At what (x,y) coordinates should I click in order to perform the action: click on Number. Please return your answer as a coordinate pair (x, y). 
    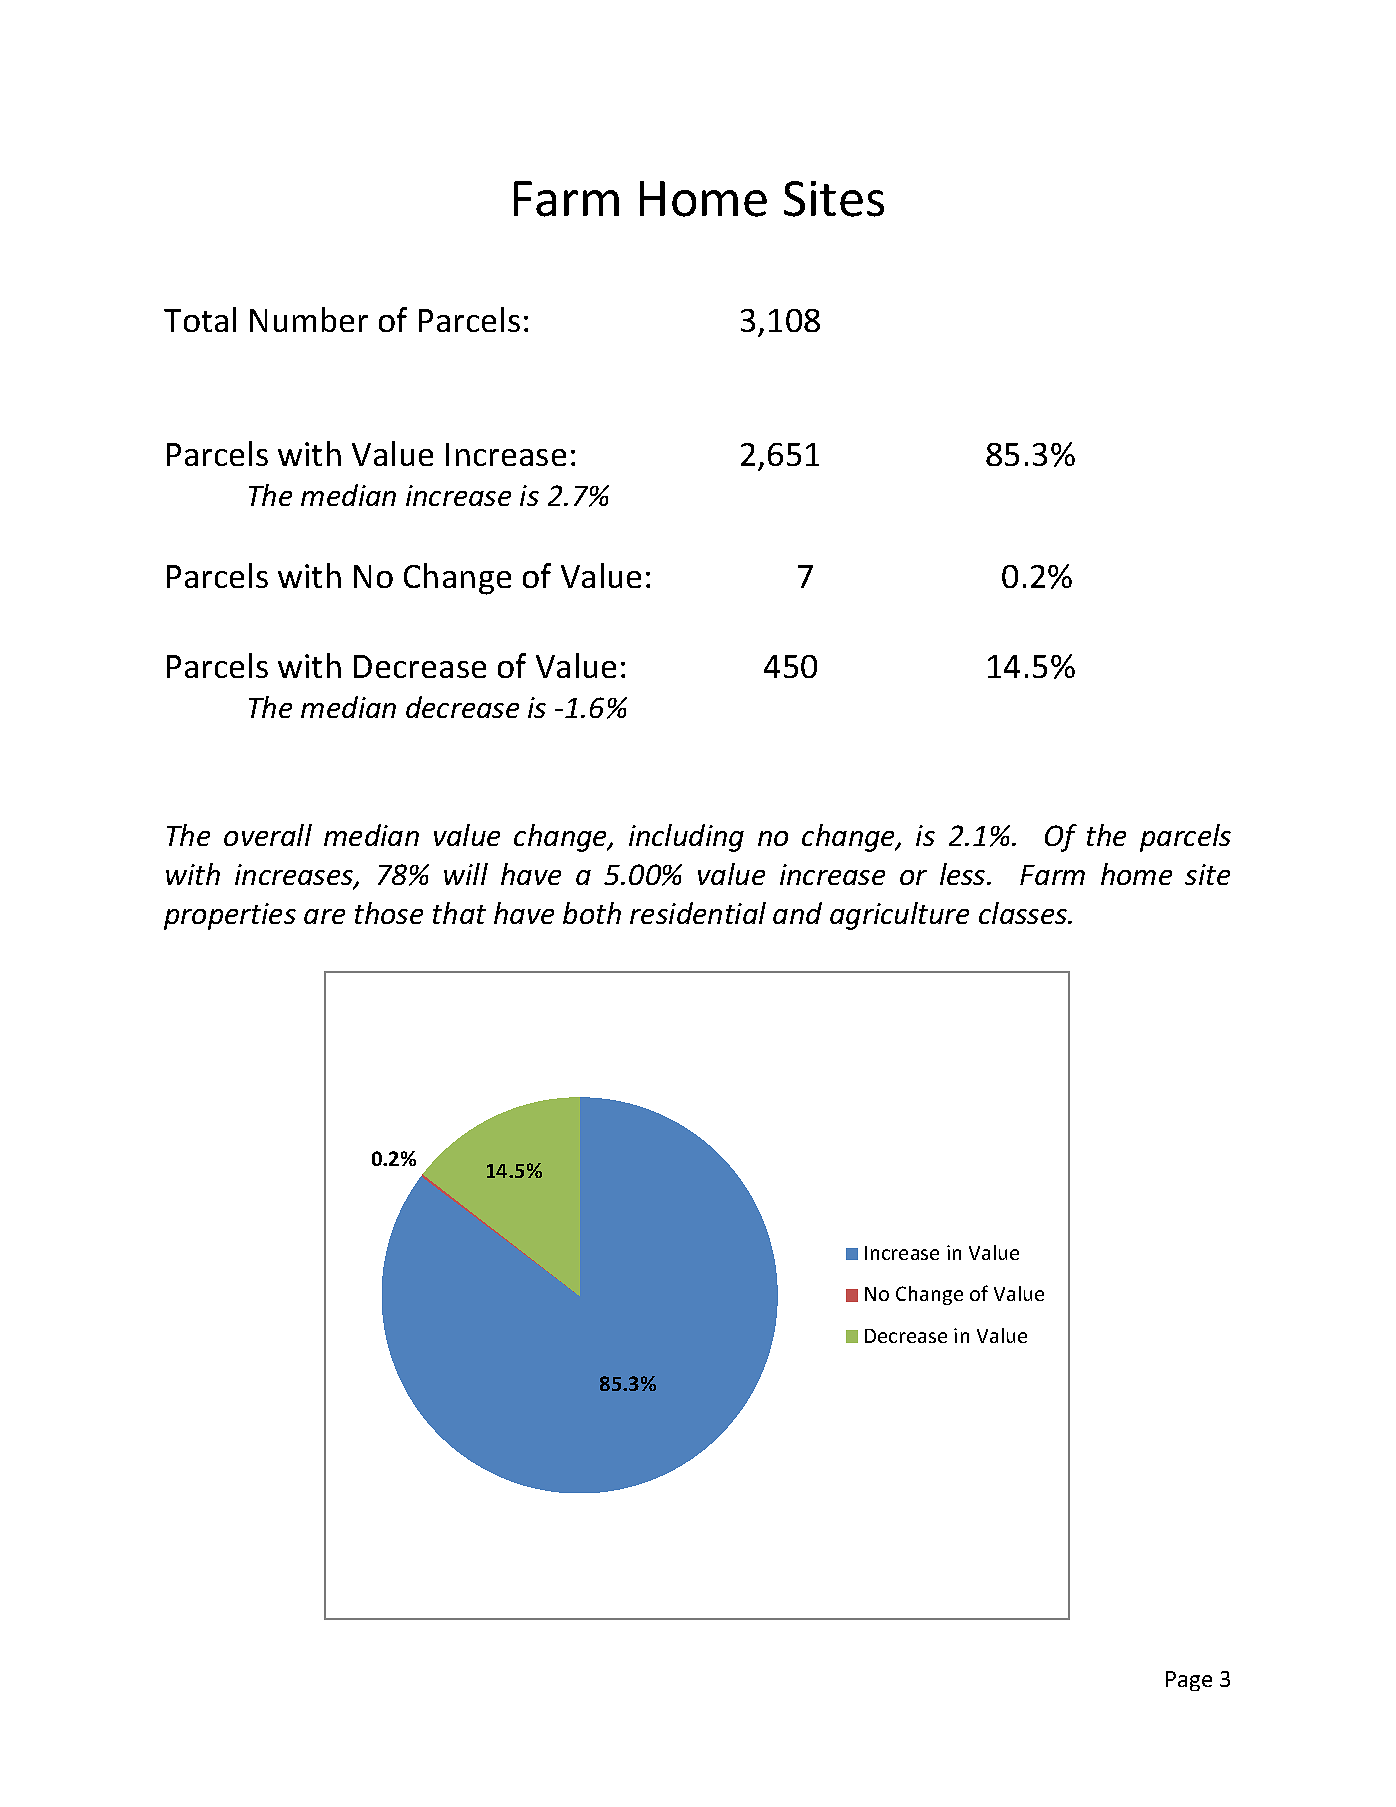
    Looking at the image, I should click on (309, 319).
